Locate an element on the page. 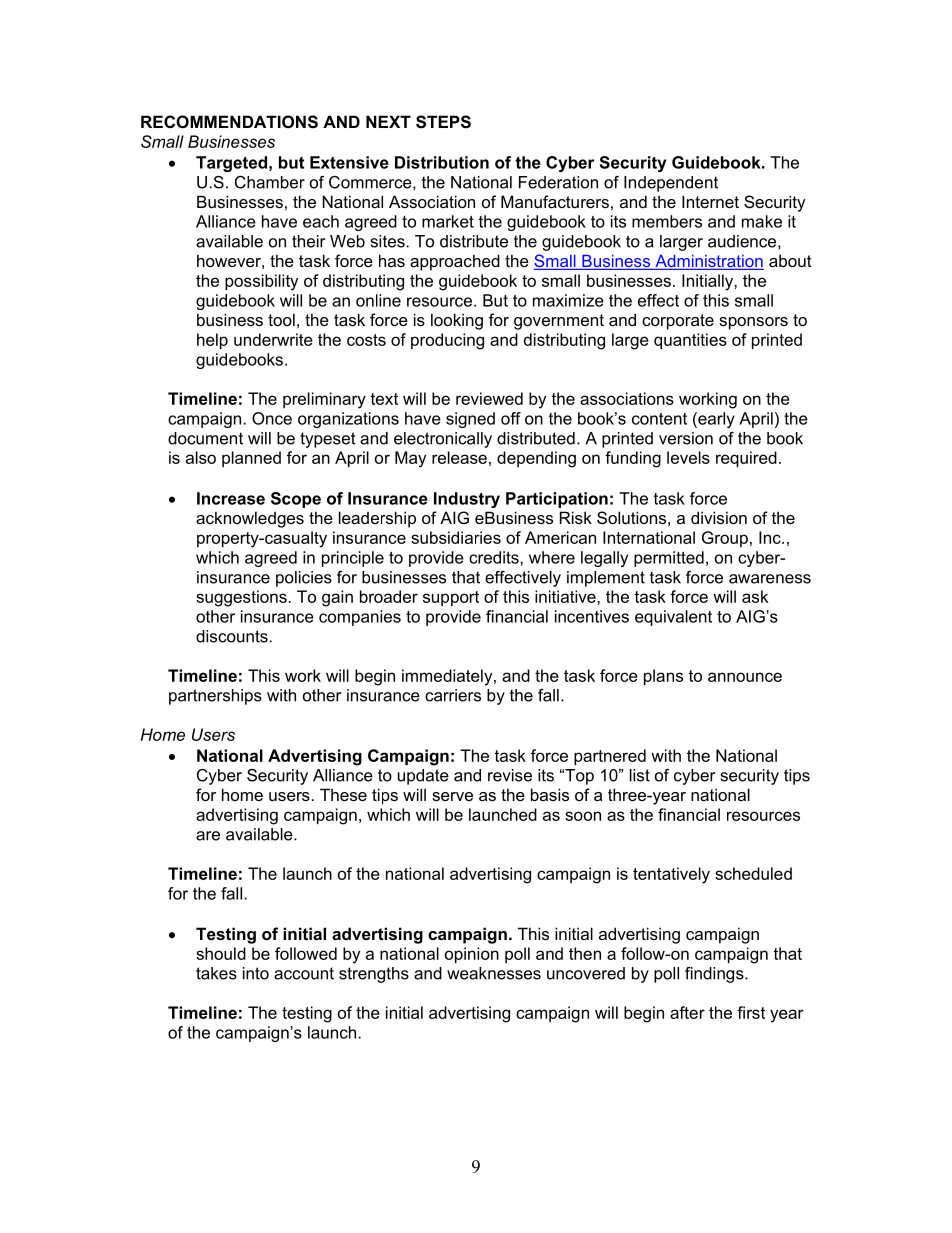 This page has height=1233, width=952. Distribution is located at coordinates (442, 162).
